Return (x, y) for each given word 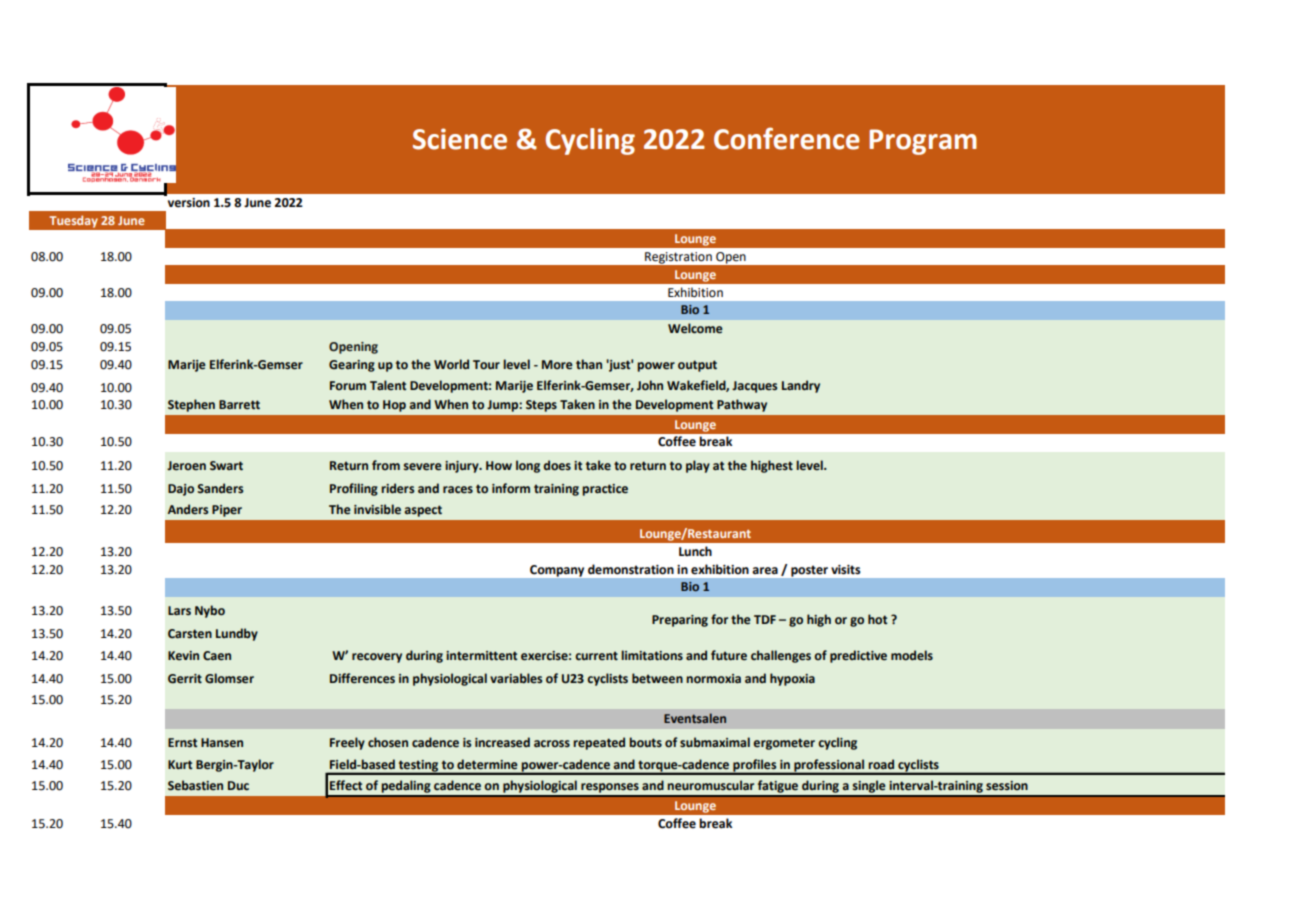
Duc (238, 785)
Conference (787, 138)
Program (923, 142)
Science (460, 139)
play (698, 466)
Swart (226, 466)
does (557, 465)
